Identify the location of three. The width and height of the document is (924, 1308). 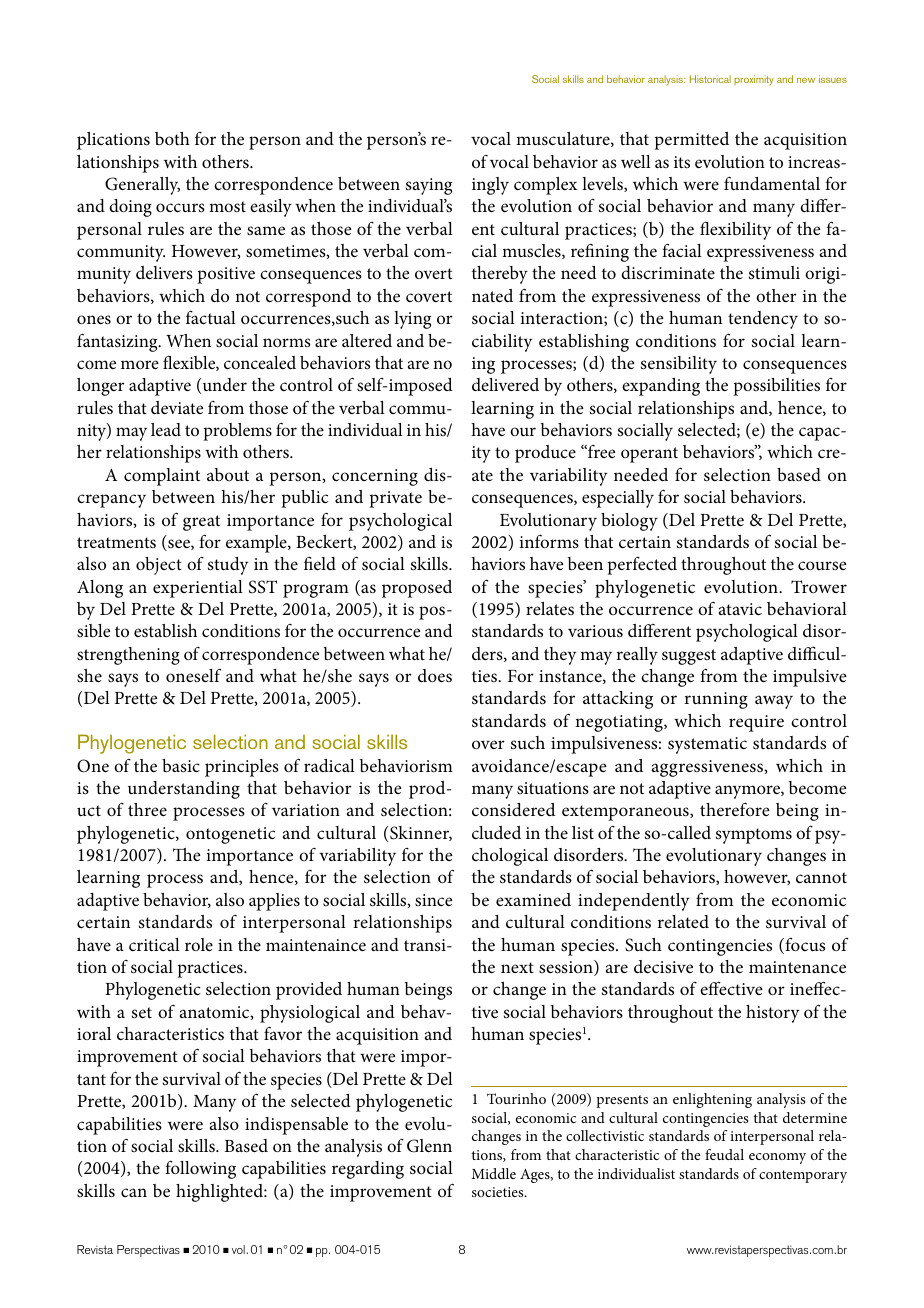
(147, 809).
